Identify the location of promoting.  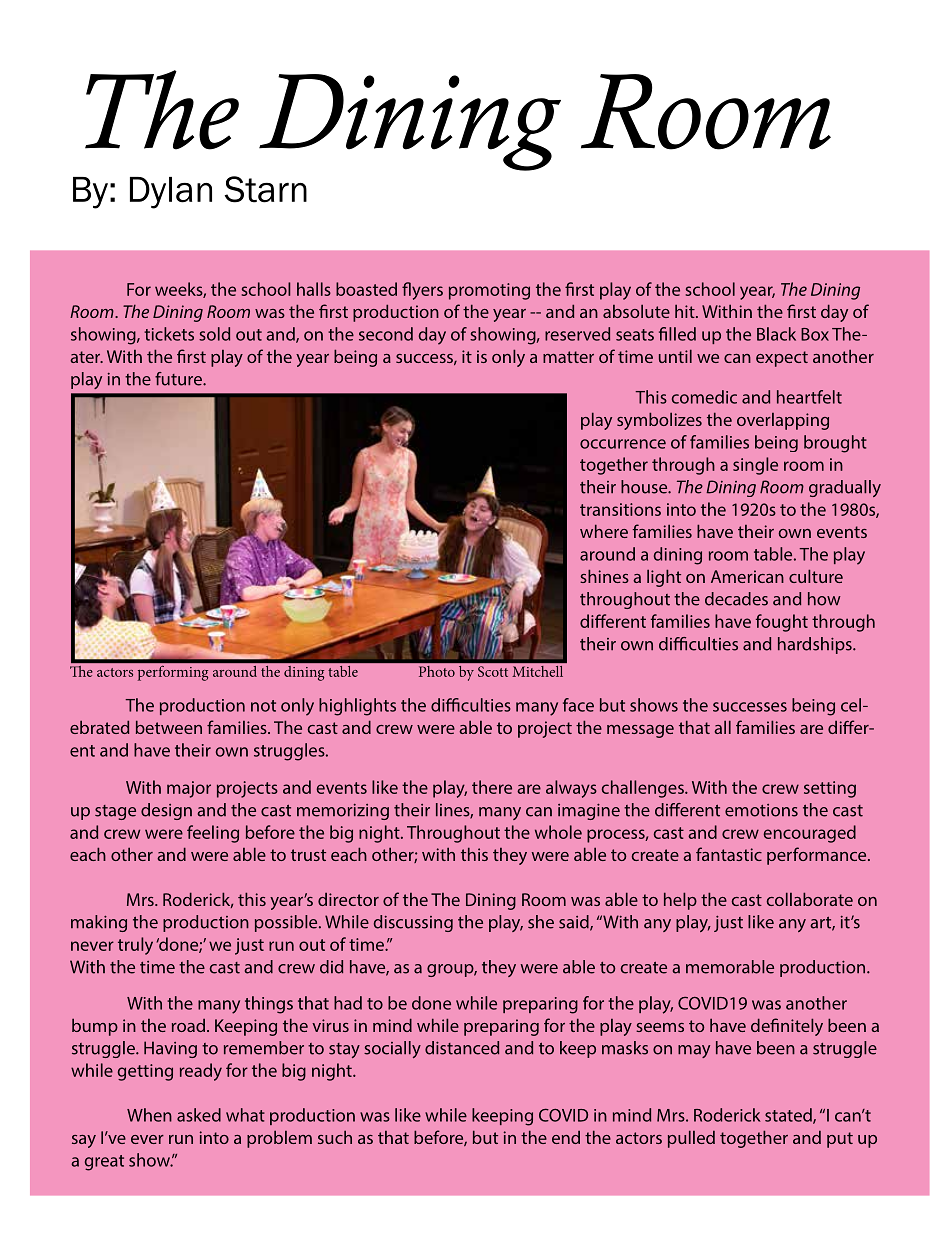
(489, 291).
